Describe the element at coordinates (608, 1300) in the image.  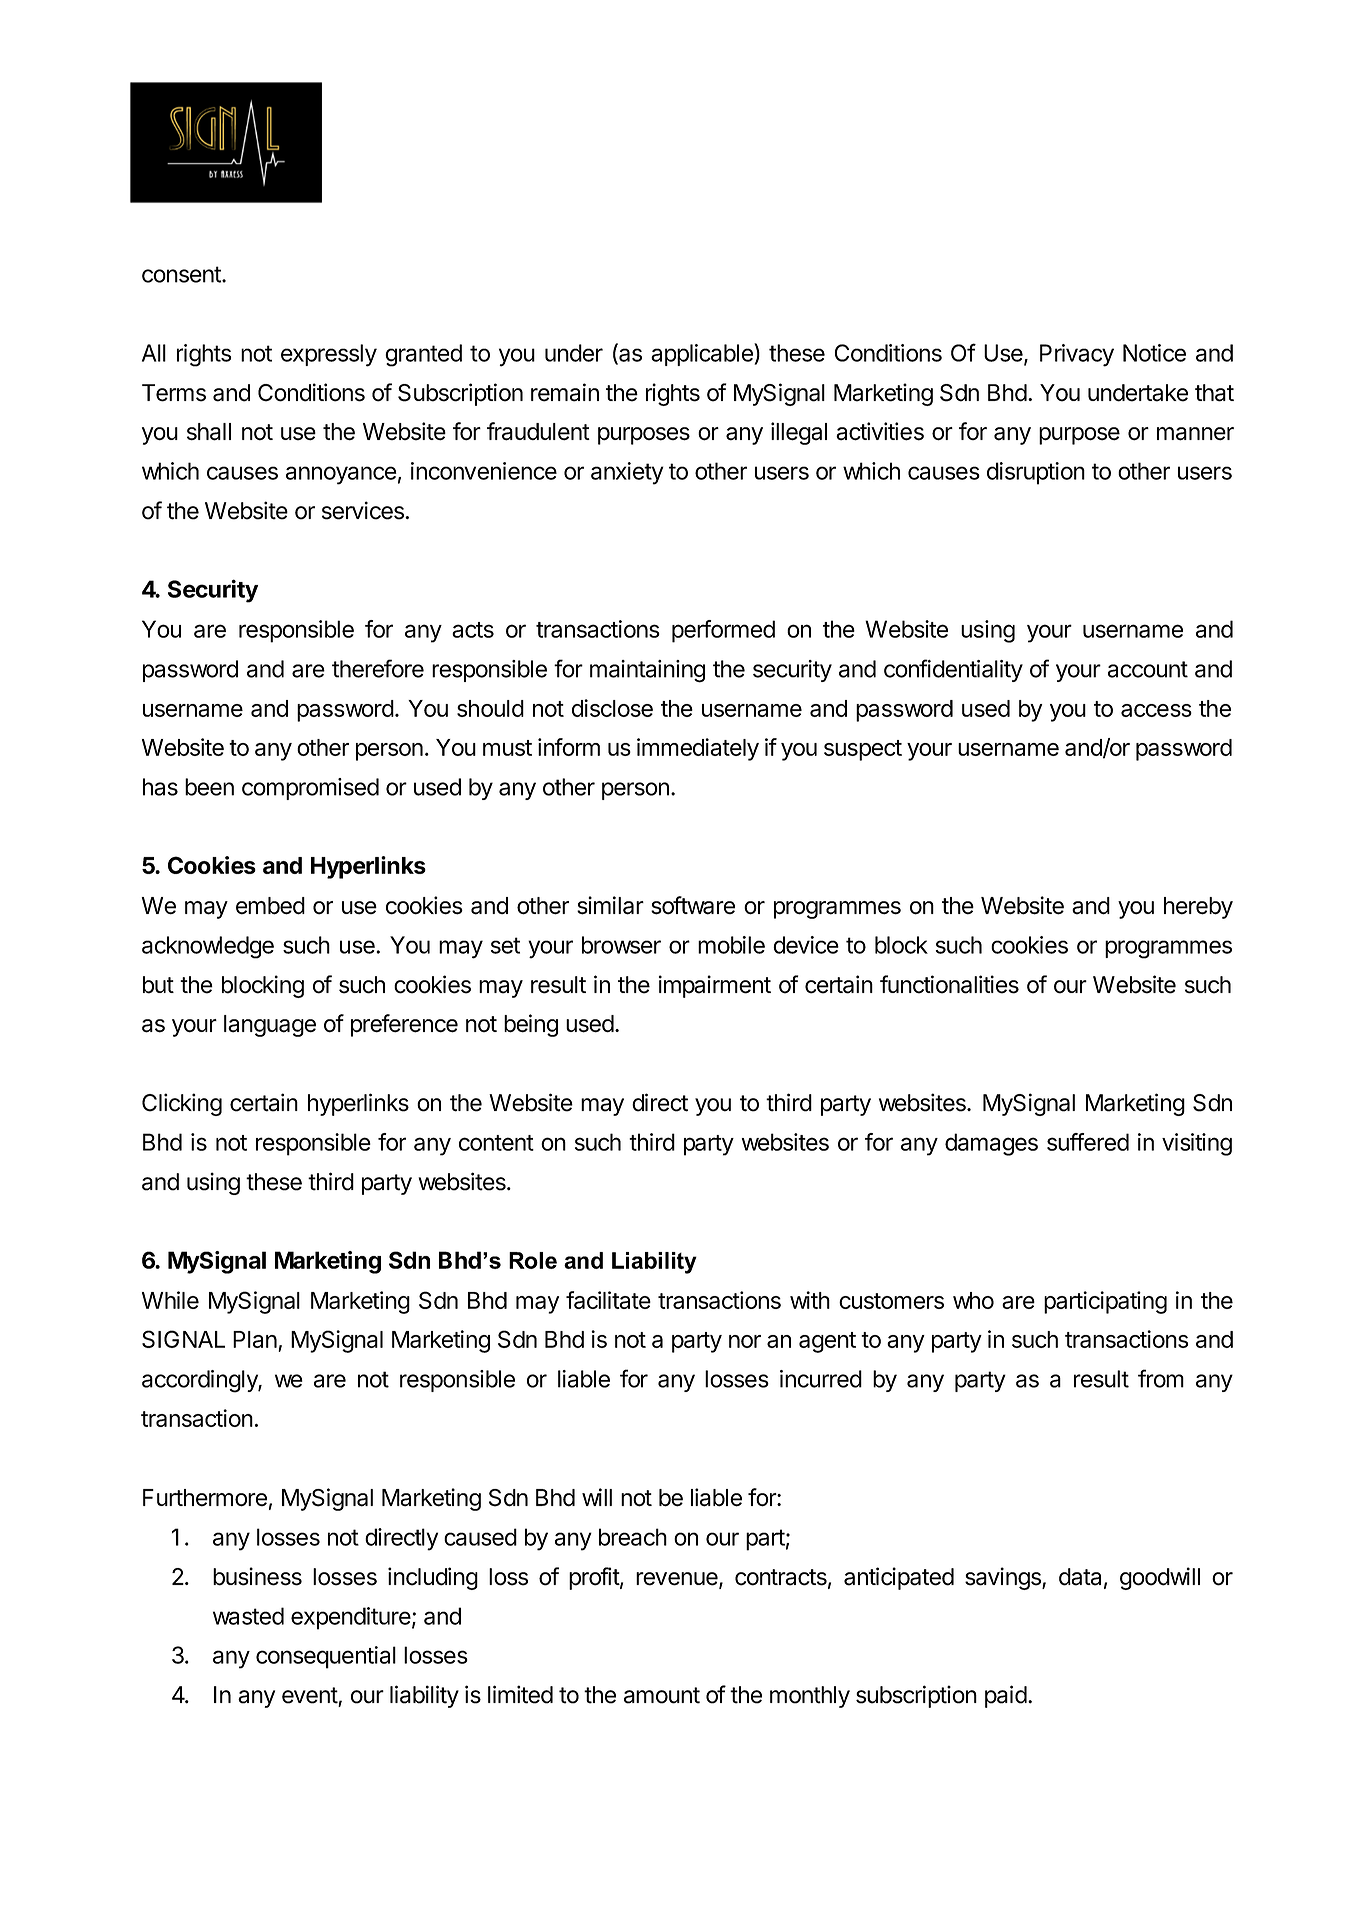
I see `facilitate` at that location.
